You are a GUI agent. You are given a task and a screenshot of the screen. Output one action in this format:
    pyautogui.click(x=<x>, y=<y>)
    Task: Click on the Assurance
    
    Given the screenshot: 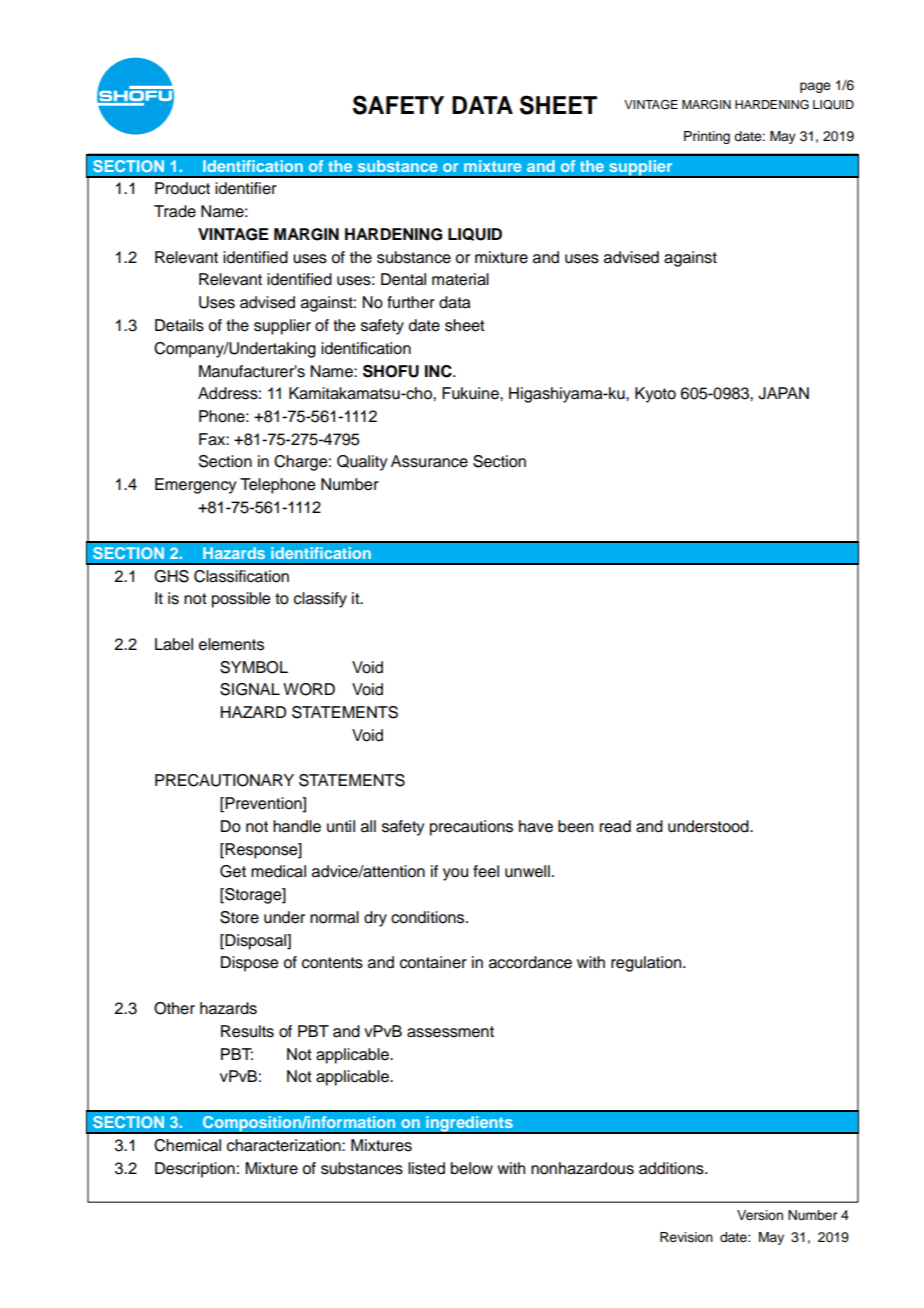 What is the action you would take?
    pyautogui.click(x=429, y=461)
